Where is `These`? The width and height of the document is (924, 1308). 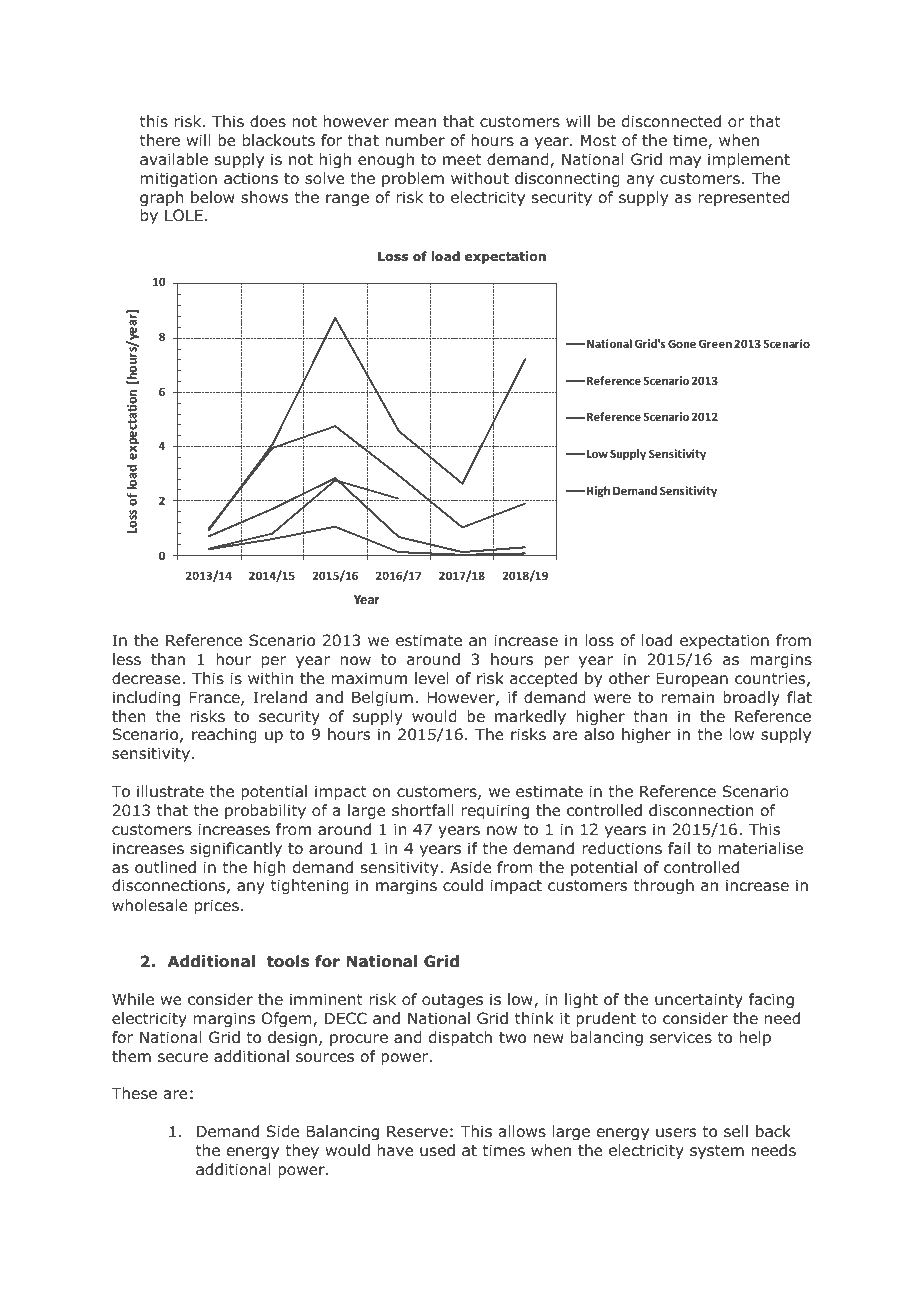 These is located at coordinates (134, 1093).
